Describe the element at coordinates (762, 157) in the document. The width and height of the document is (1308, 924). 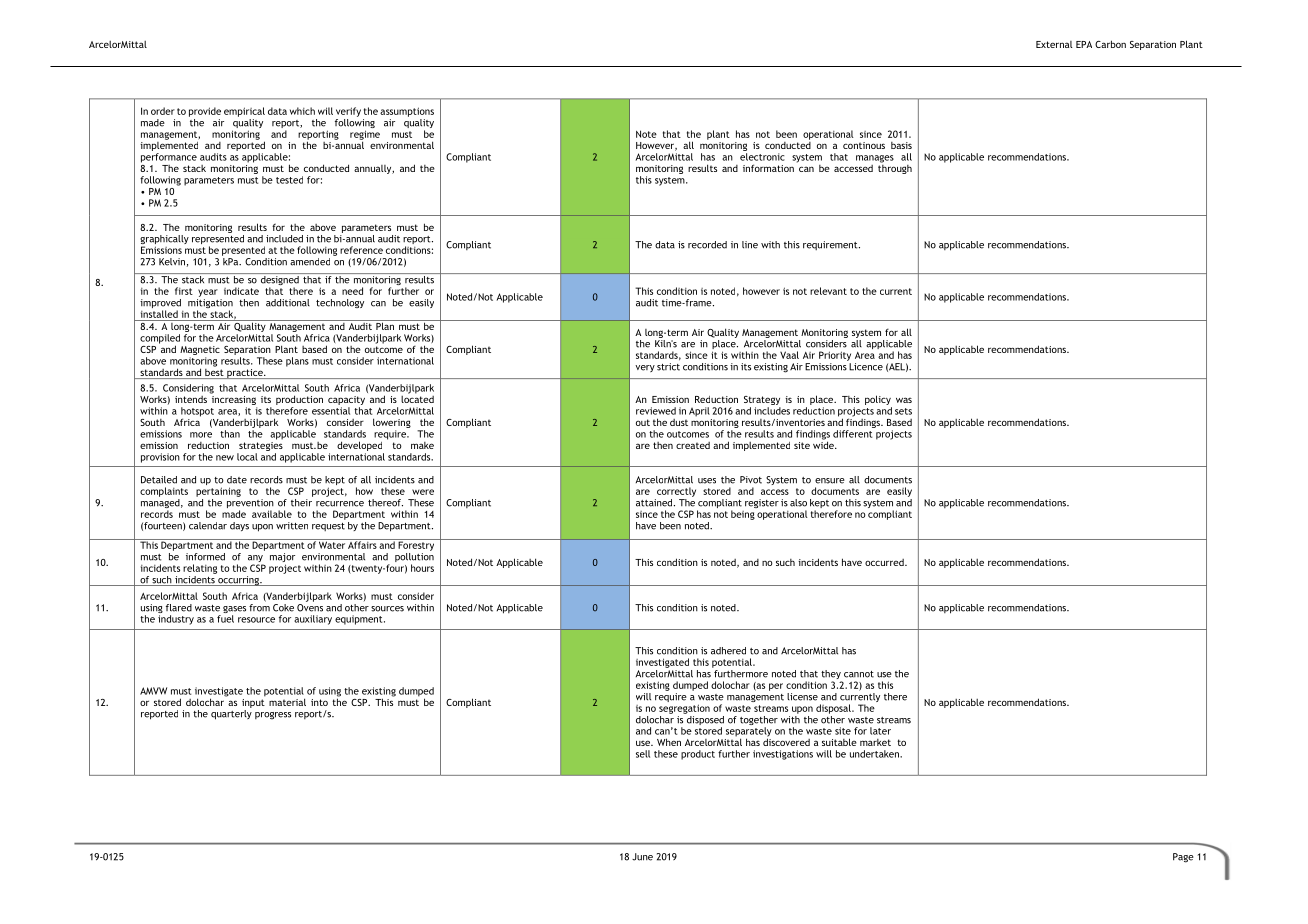
I see `electronic` at that location.
